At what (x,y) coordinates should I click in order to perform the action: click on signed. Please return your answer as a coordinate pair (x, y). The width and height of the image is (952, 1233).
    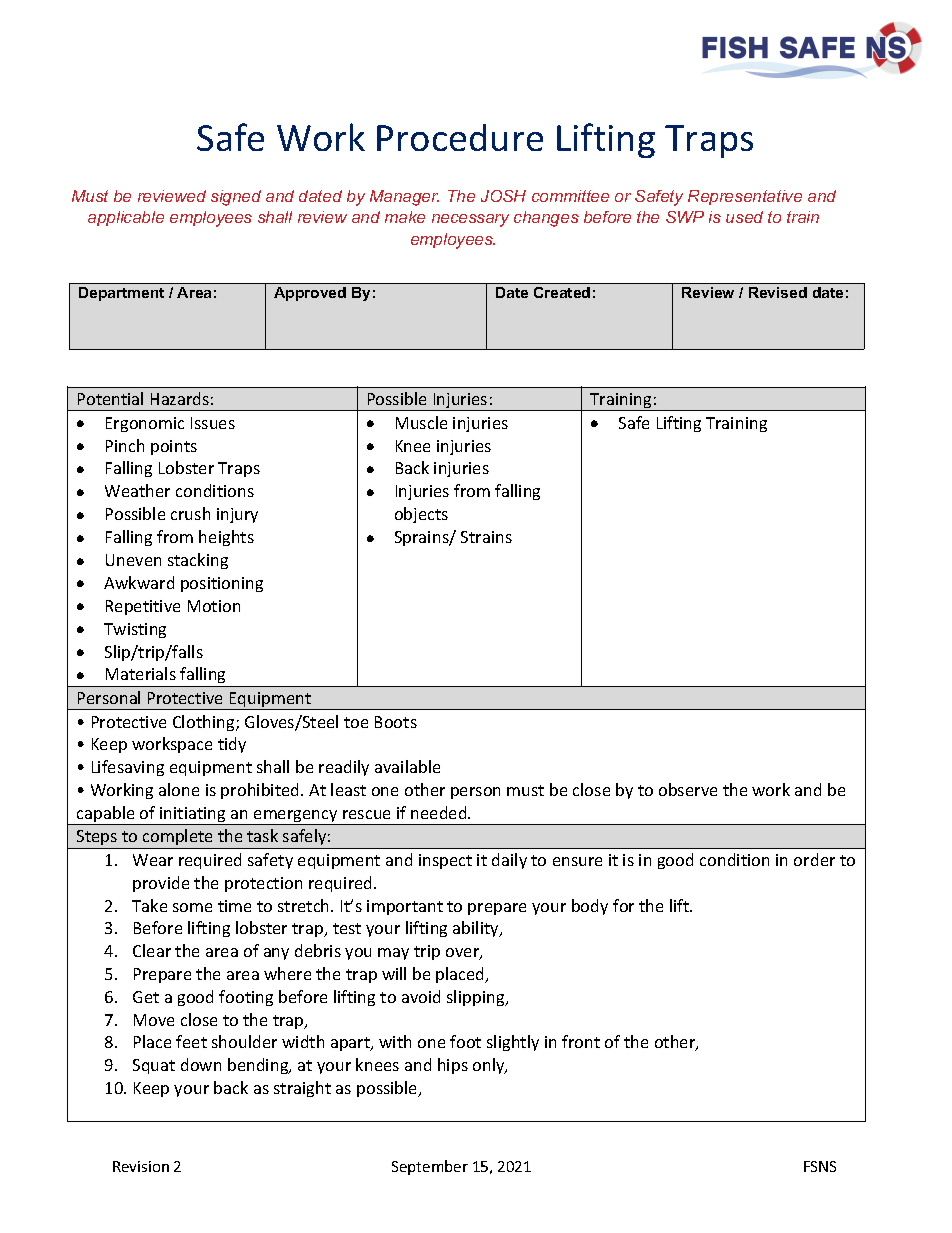
    Looking at the image, I should click on (236, 198).
